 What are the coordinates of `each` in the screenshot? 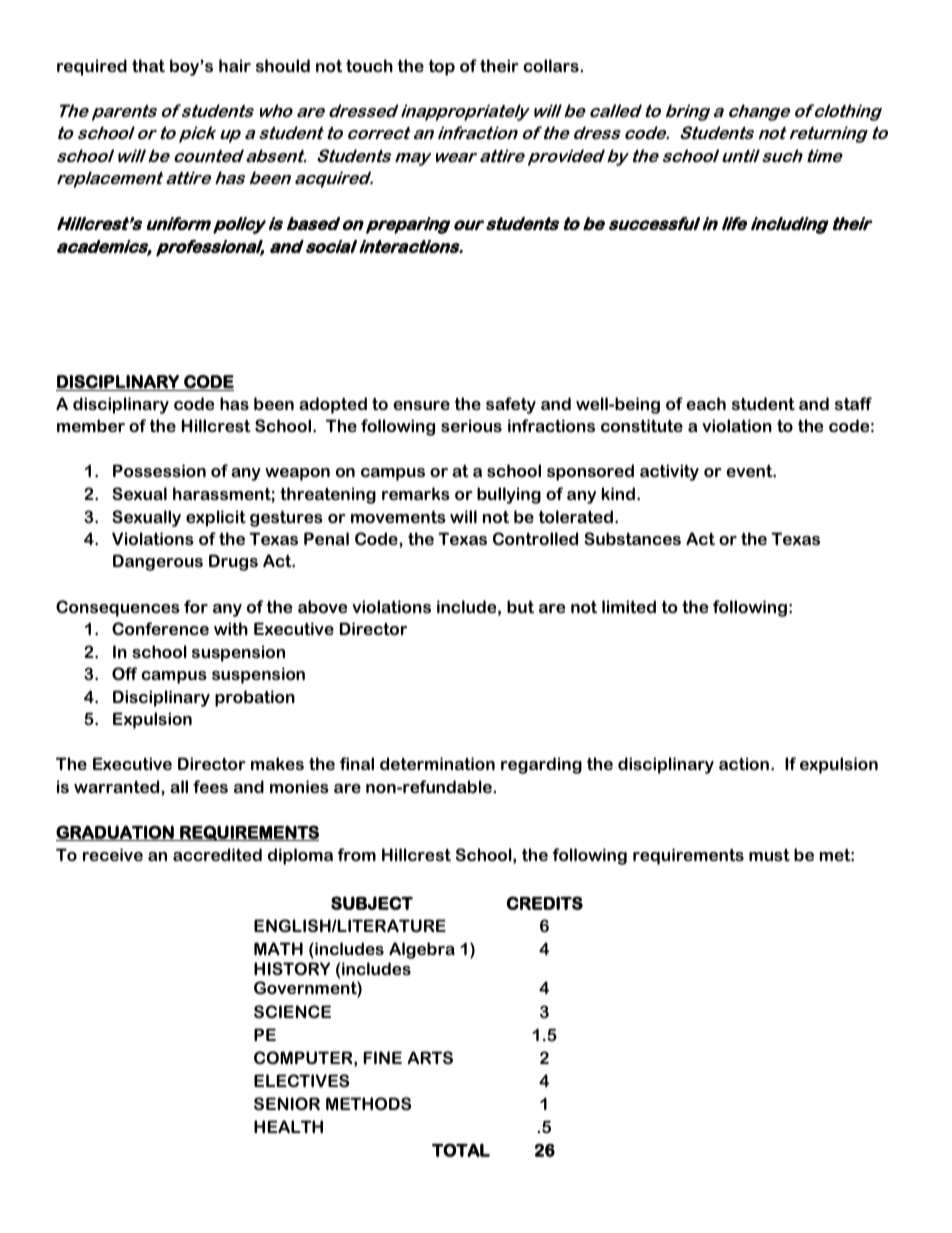 It's located at (706, 403).
